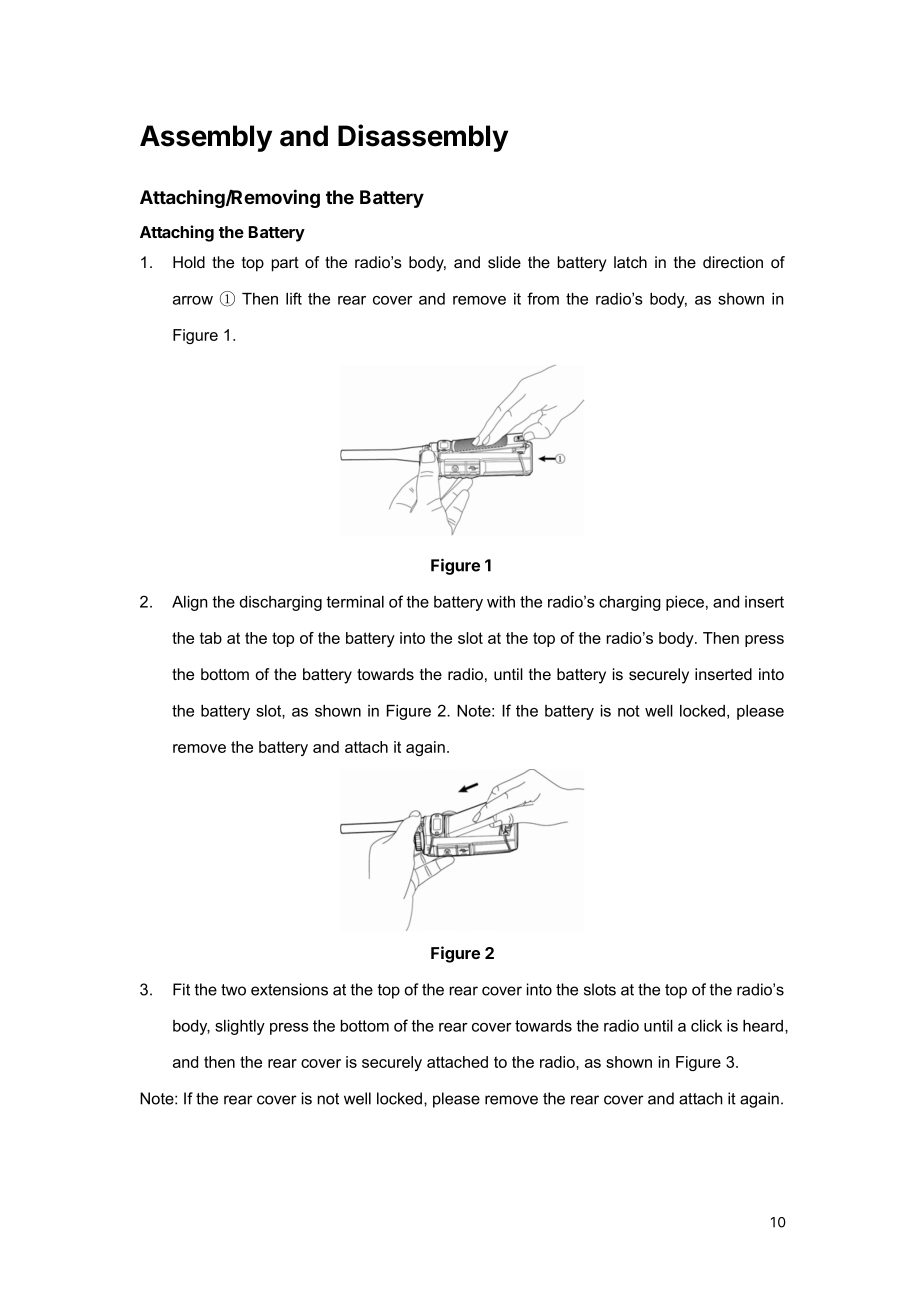  Describe the element at coordinates (233, 990) in the page. I see `two` at that location.
